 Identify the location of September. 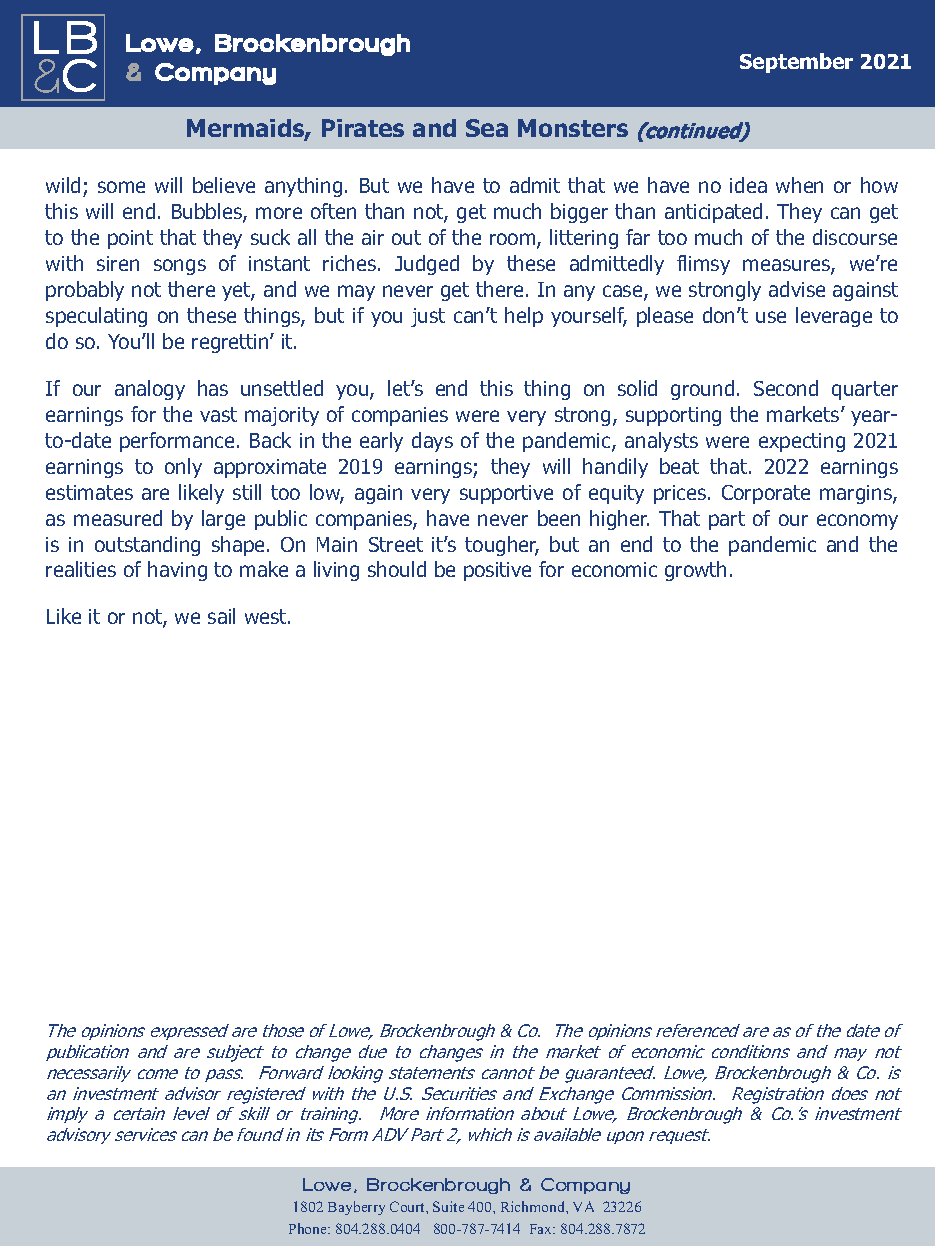
(796, 63).
